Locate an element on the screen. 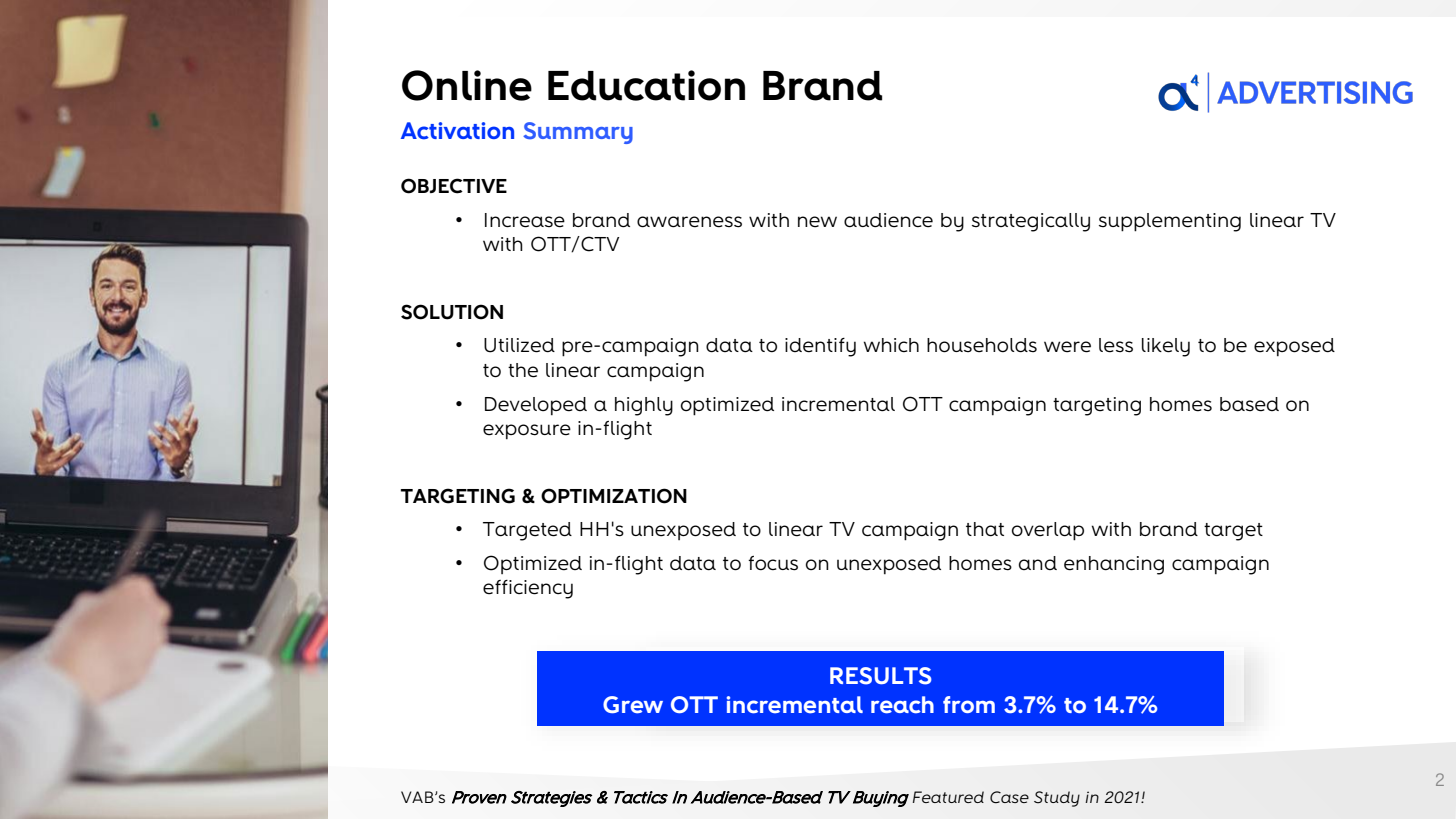  focus is located at coordinates (773, 563).
